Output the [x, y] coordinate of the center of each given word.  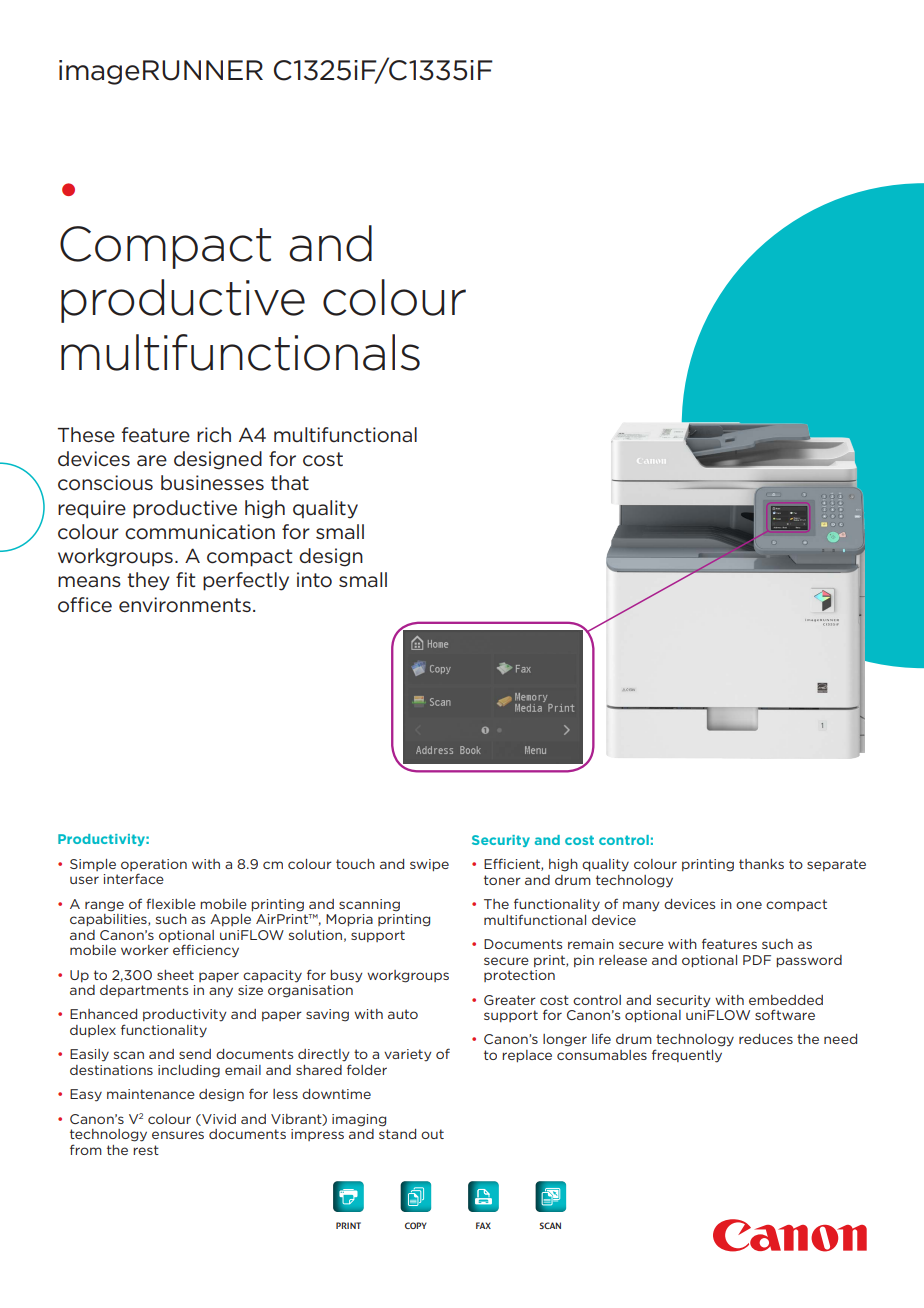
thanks [761, 864]
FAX [483, 1225]
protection [519, 976]
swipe [429, 865]
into [314, 580]
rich [214, 434]
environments [185, 605]
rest [146, 1150]
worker [145, 950]
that [290, 482]
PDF [757, 960]
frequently [687, 1056]
